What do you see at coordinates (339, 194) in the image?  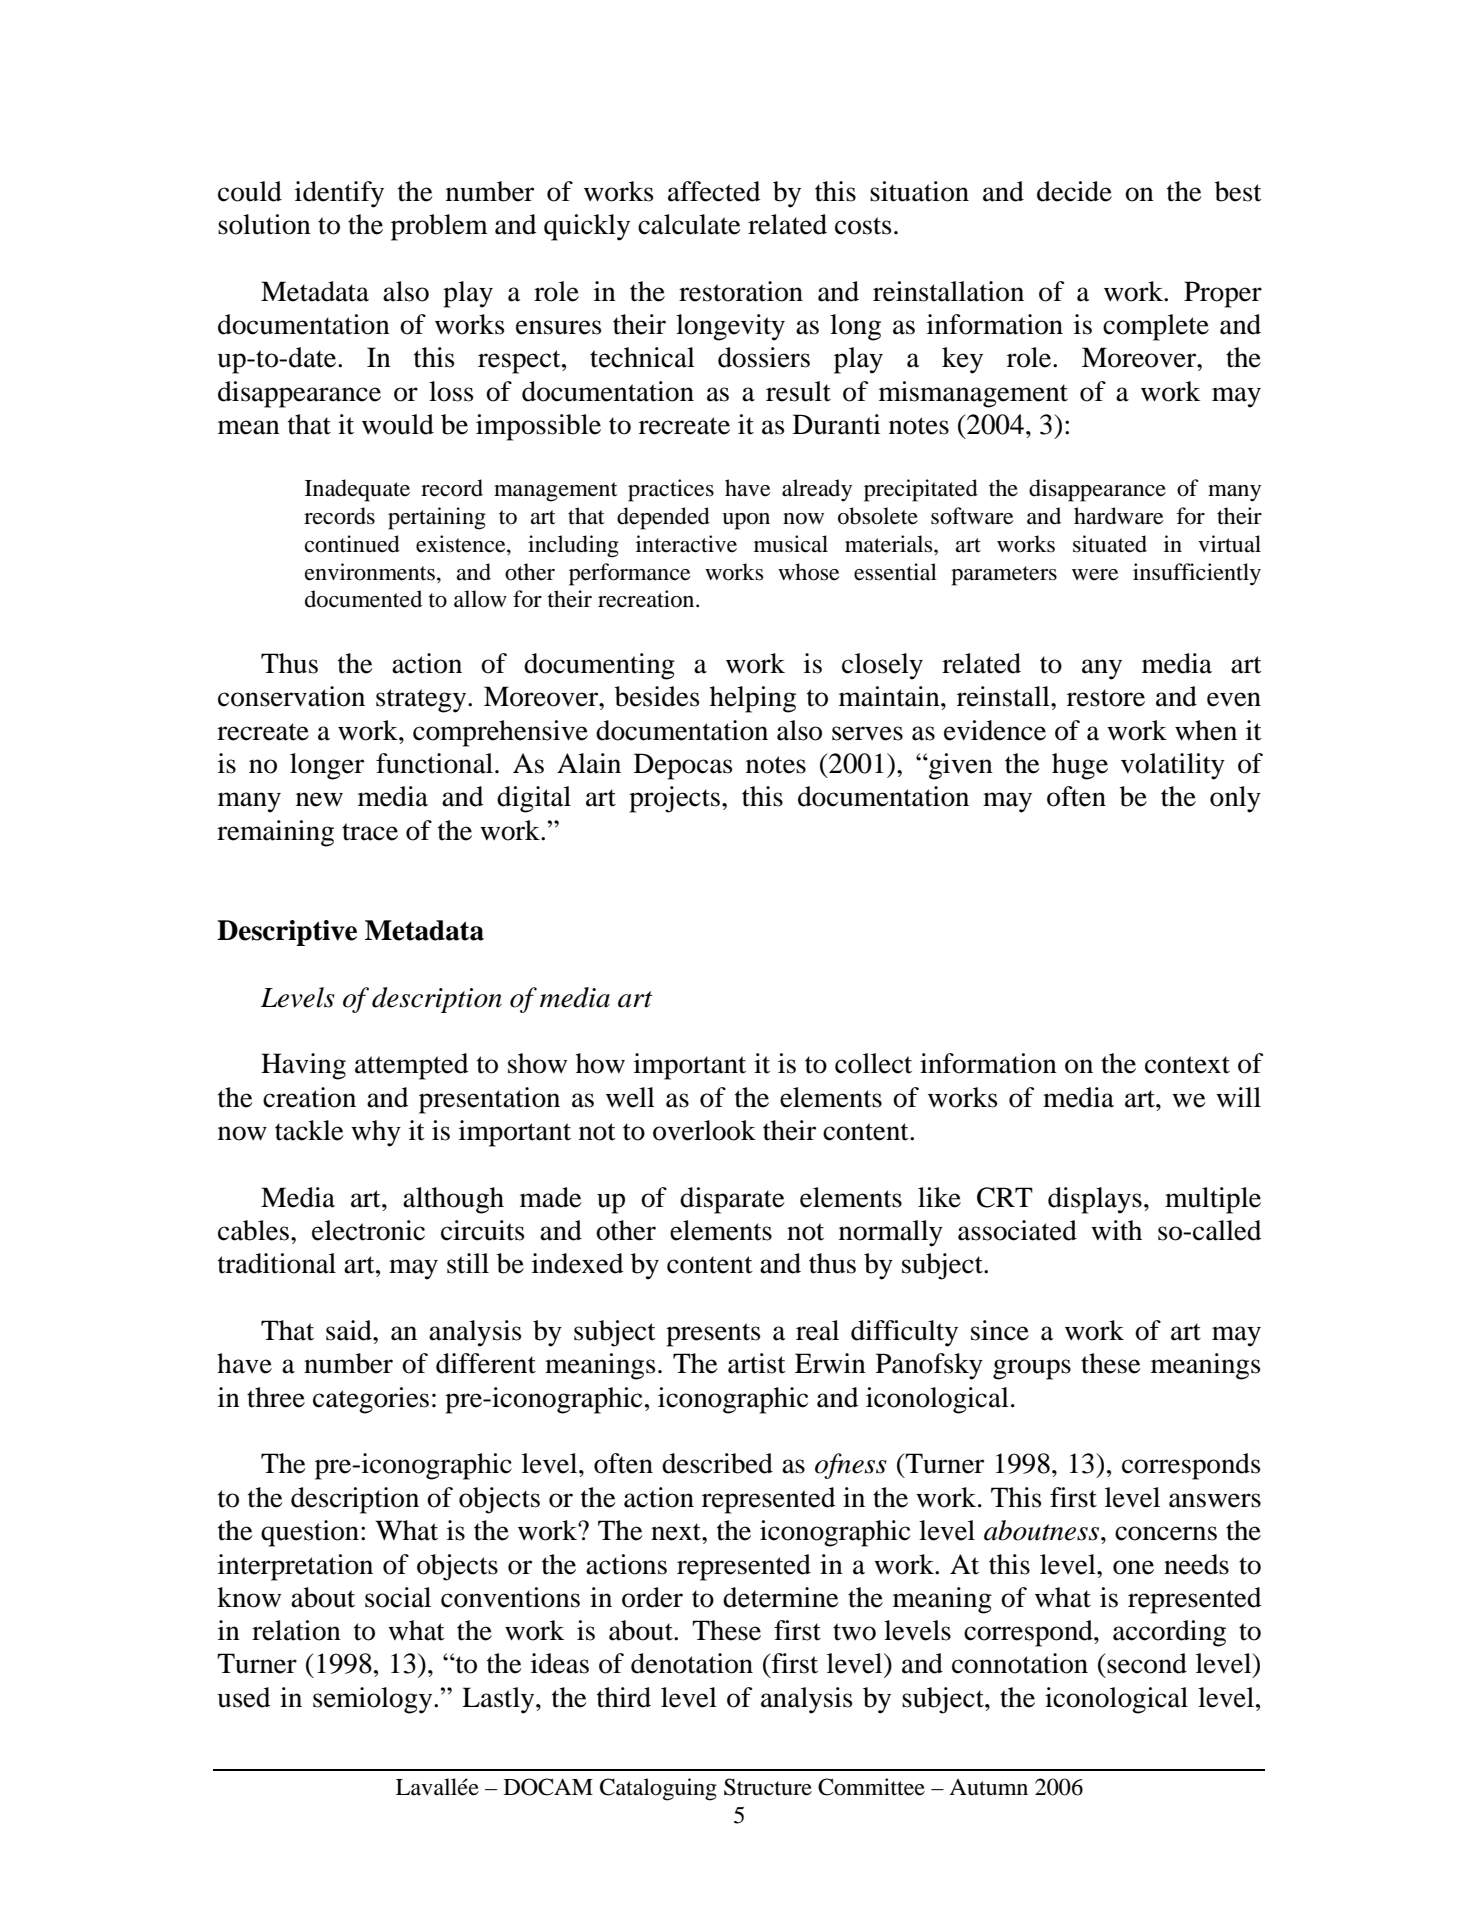 I see `identify` at bounding box center [339, 194].
